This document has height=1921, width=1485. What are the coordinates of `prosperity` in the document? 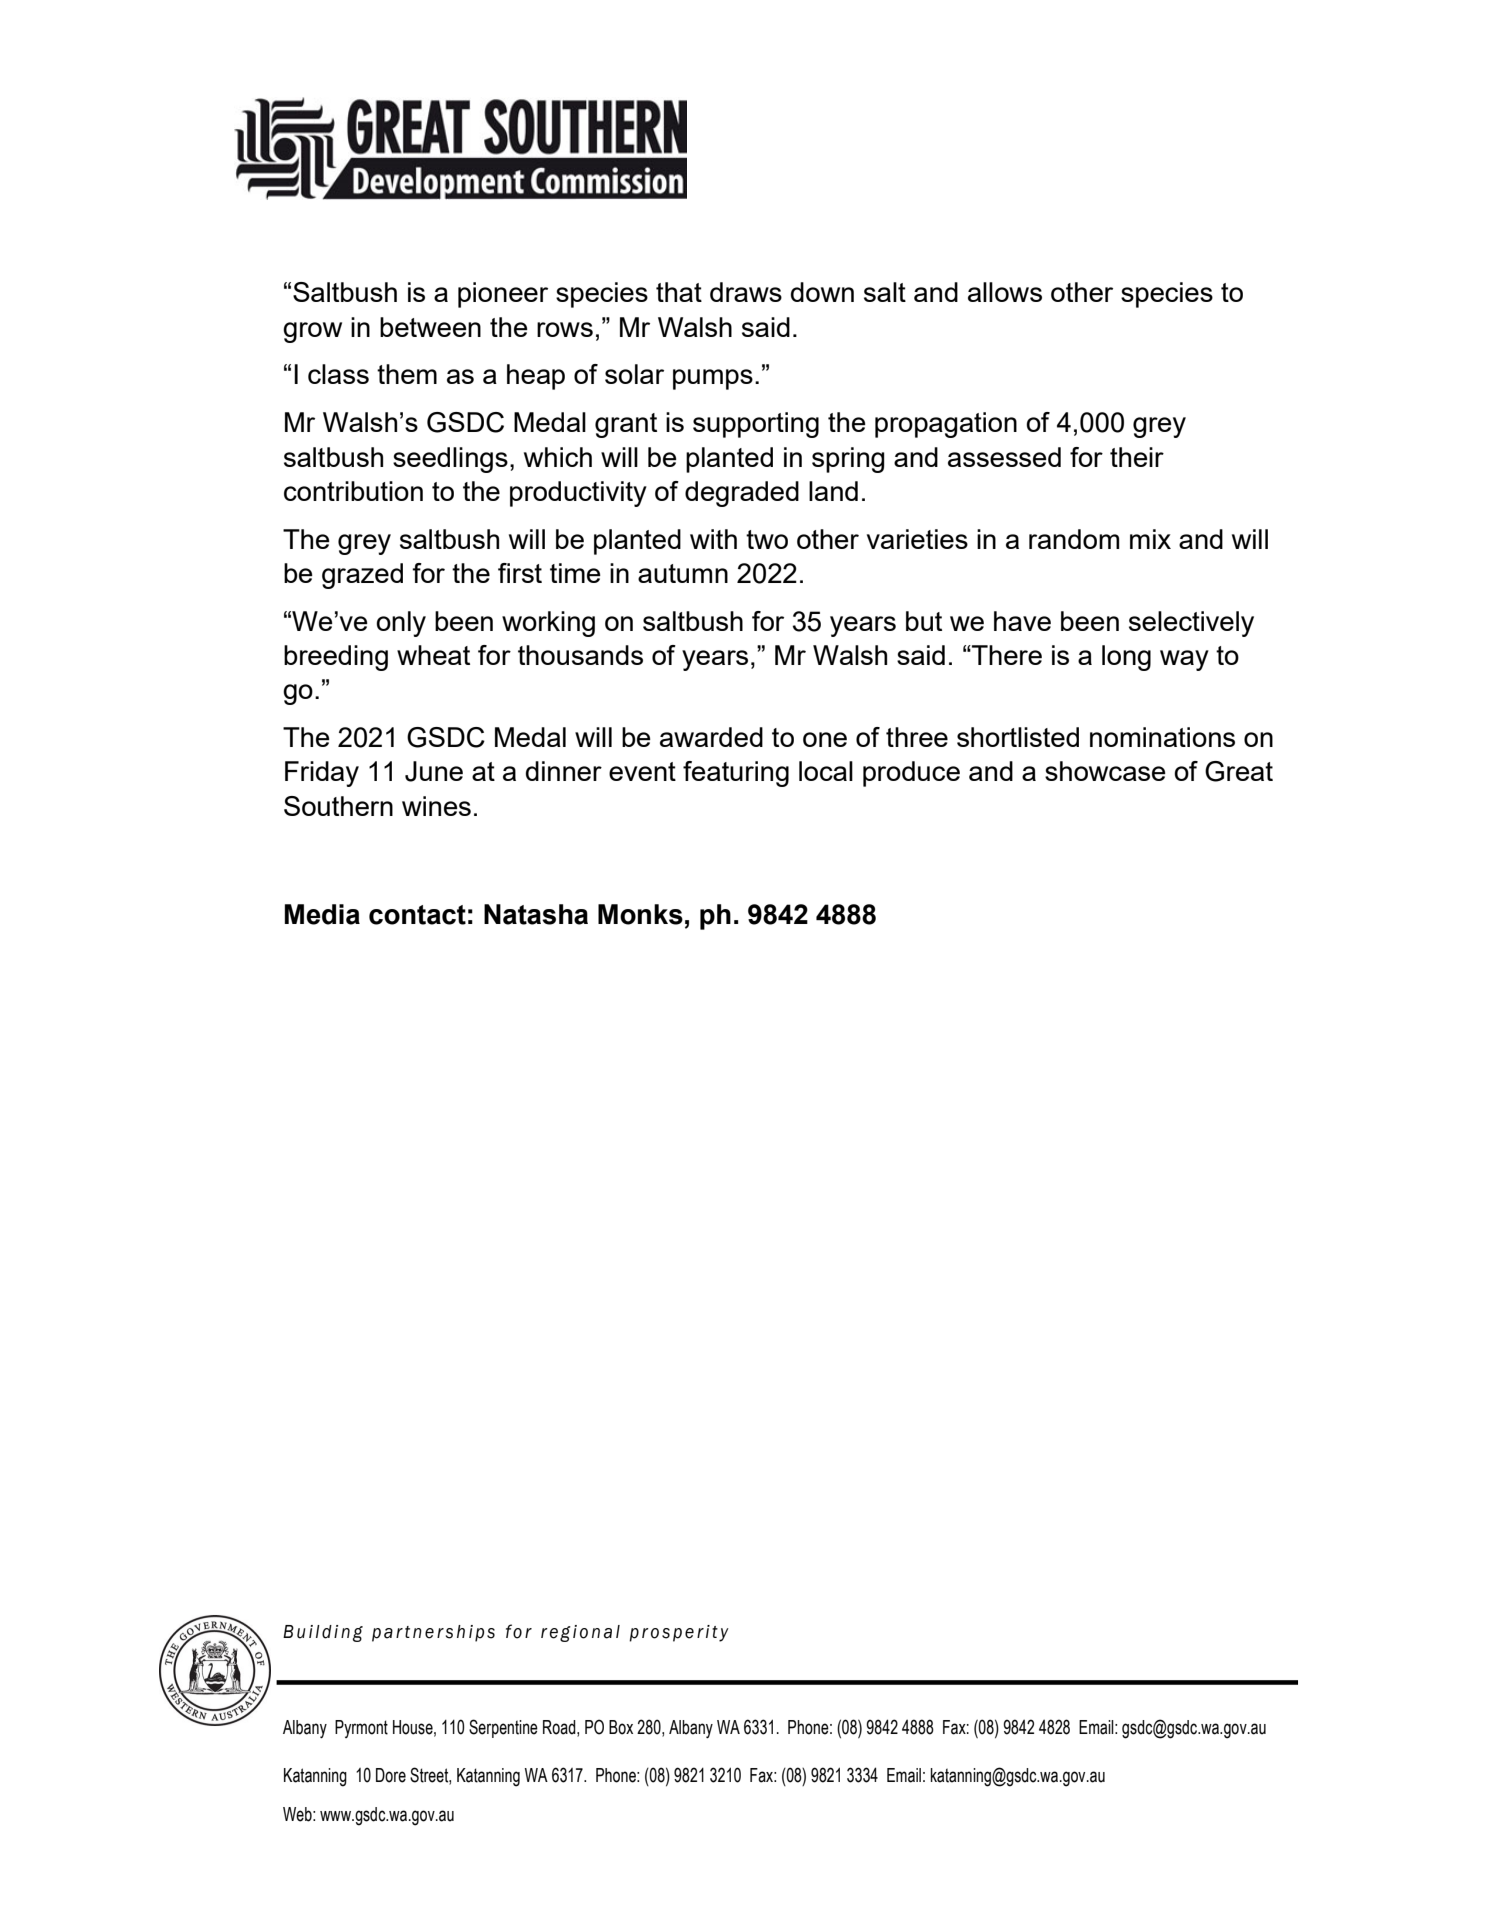 It's located at (679, 1633).
